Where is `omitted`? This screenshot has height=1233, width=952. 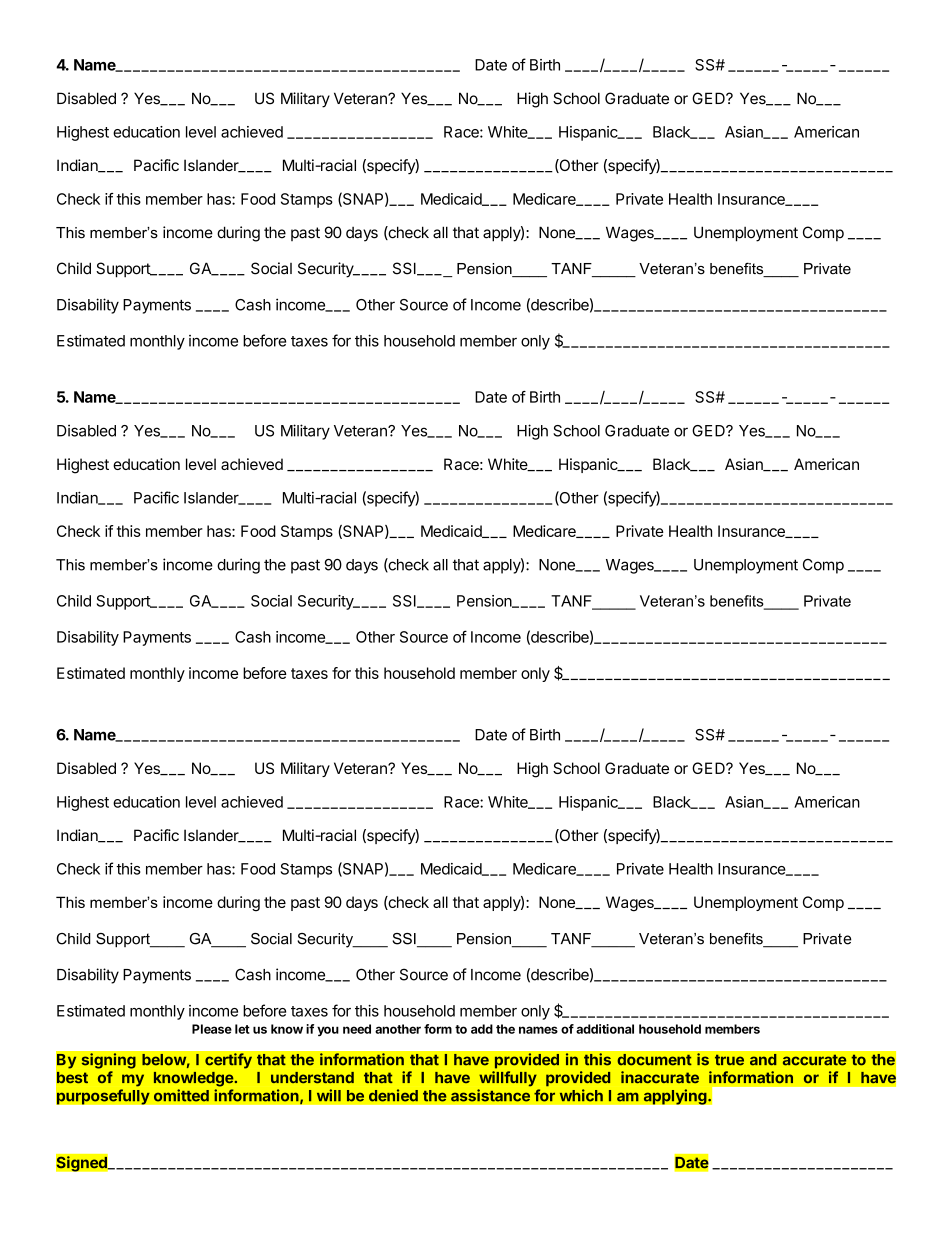
omitted is located at coordinates (181, 1095).
